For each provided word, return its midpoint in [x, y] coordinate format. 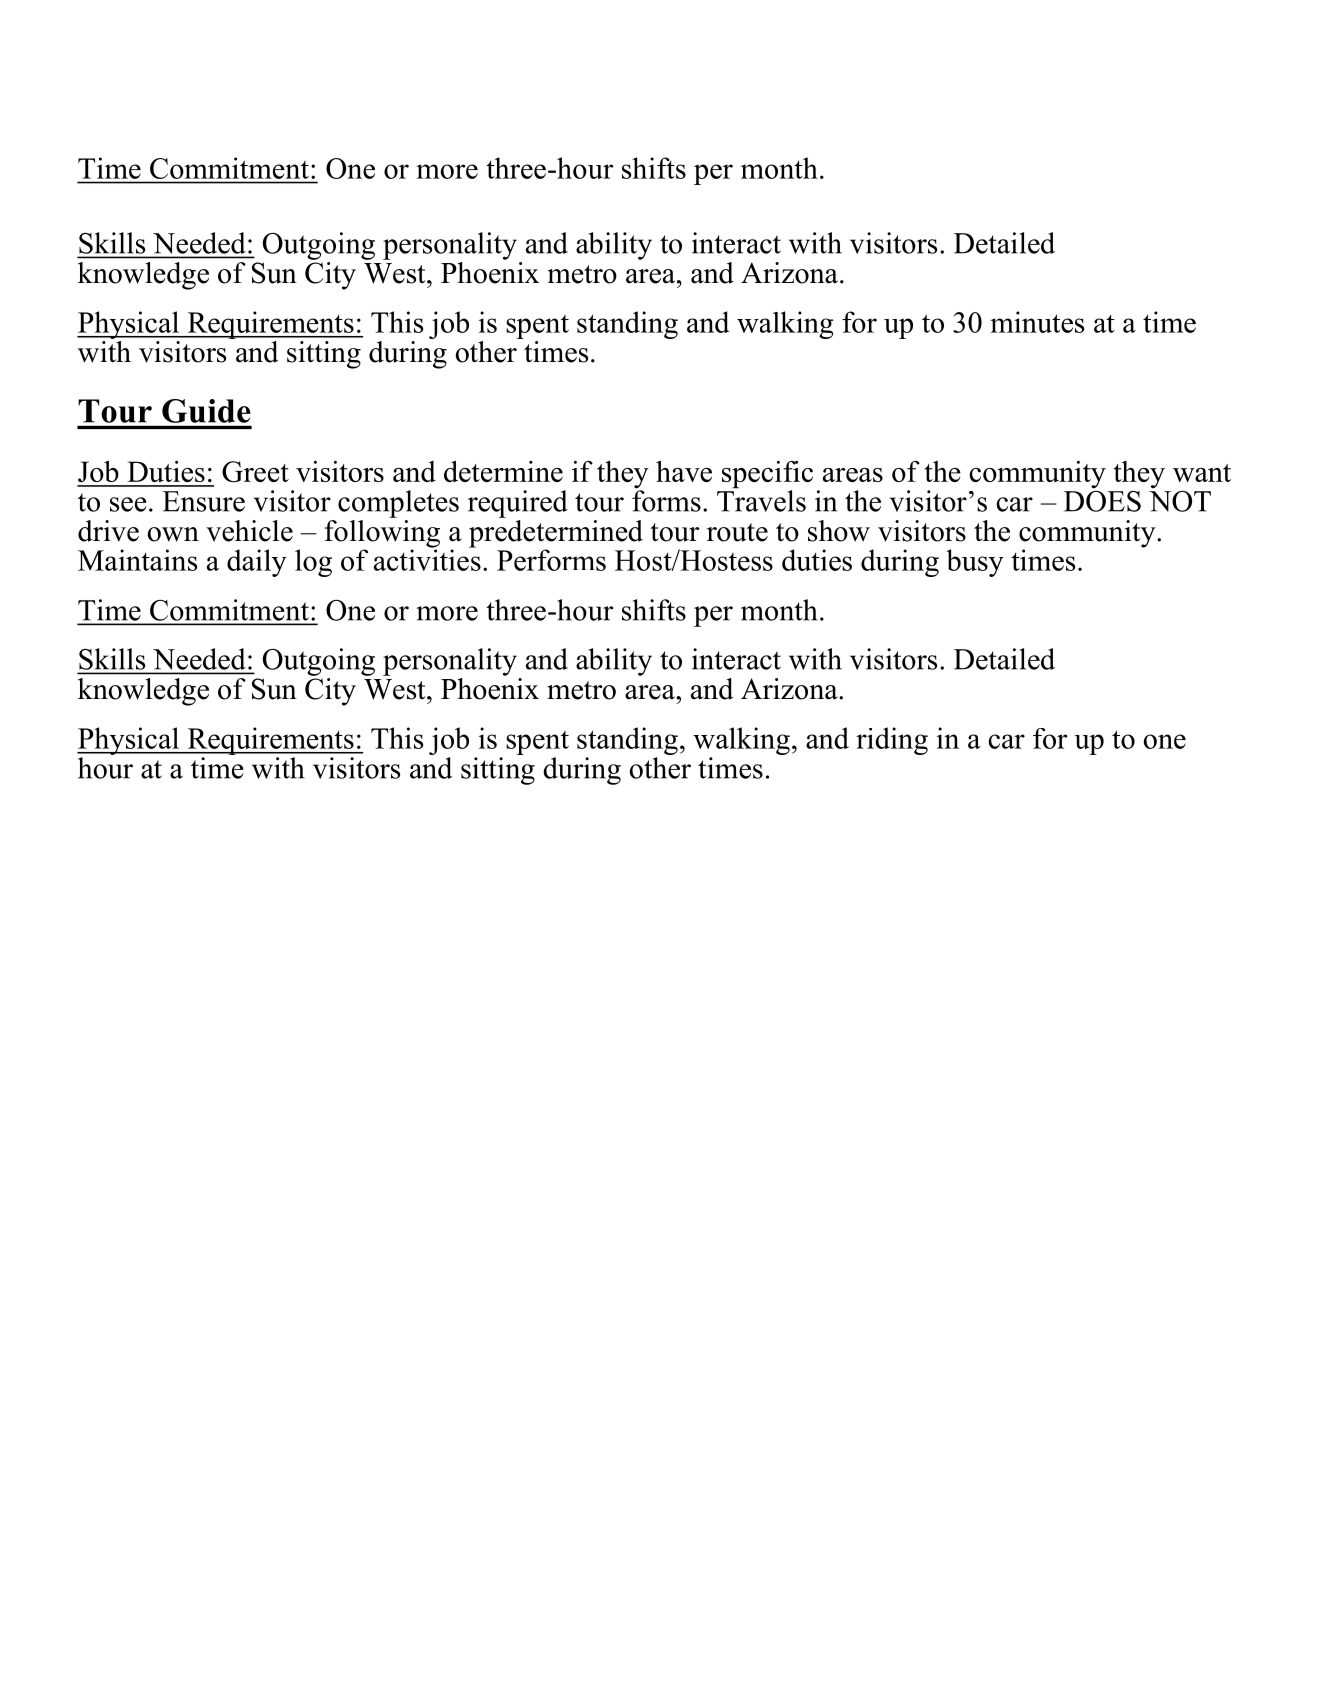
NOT [1180, 500]
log [313, 563]
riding [892, 741]
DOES [1102, 500]
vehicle [249, 531]
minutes [1037, 322]
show [839, 531]
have [684, 471]
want [1202, 473]
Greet [255, 471]
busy [975, 563]
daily [257, 563]
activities [427, 559]
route [737, 532]
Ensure [203, 501]
